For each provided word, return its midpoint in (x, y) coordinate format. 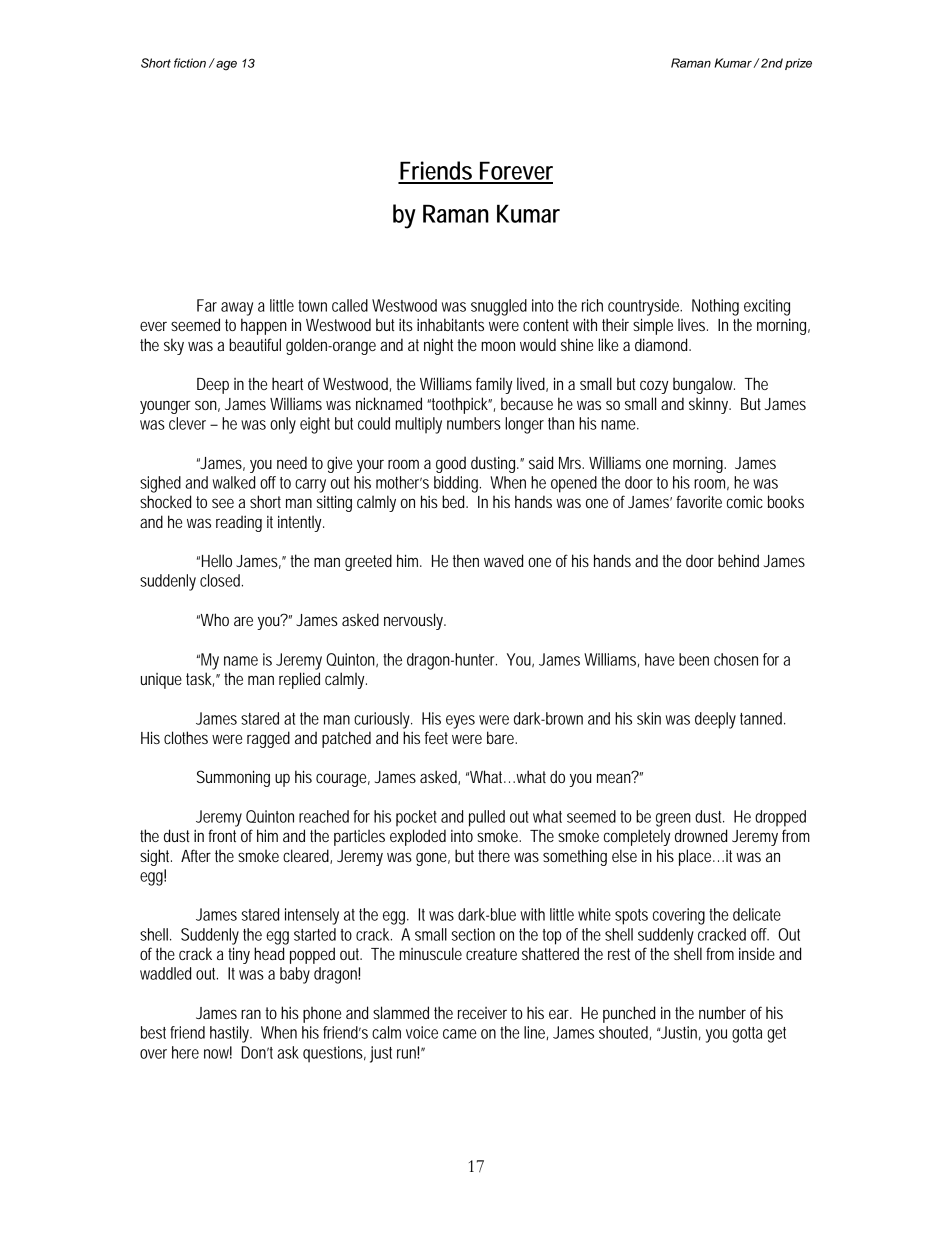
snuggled (499, 307)
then (466, 560)
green (673, 820)
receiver (482, 1013)
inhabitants (450, 324)
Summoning (233, 778)
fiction (190, 63)
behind (738, 560)
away (237, 309)
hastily (231, 1034)
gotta (747, 1035)
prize (798, 64)
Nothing (715, 307)
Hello (217, 560)
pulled (487, 818)
